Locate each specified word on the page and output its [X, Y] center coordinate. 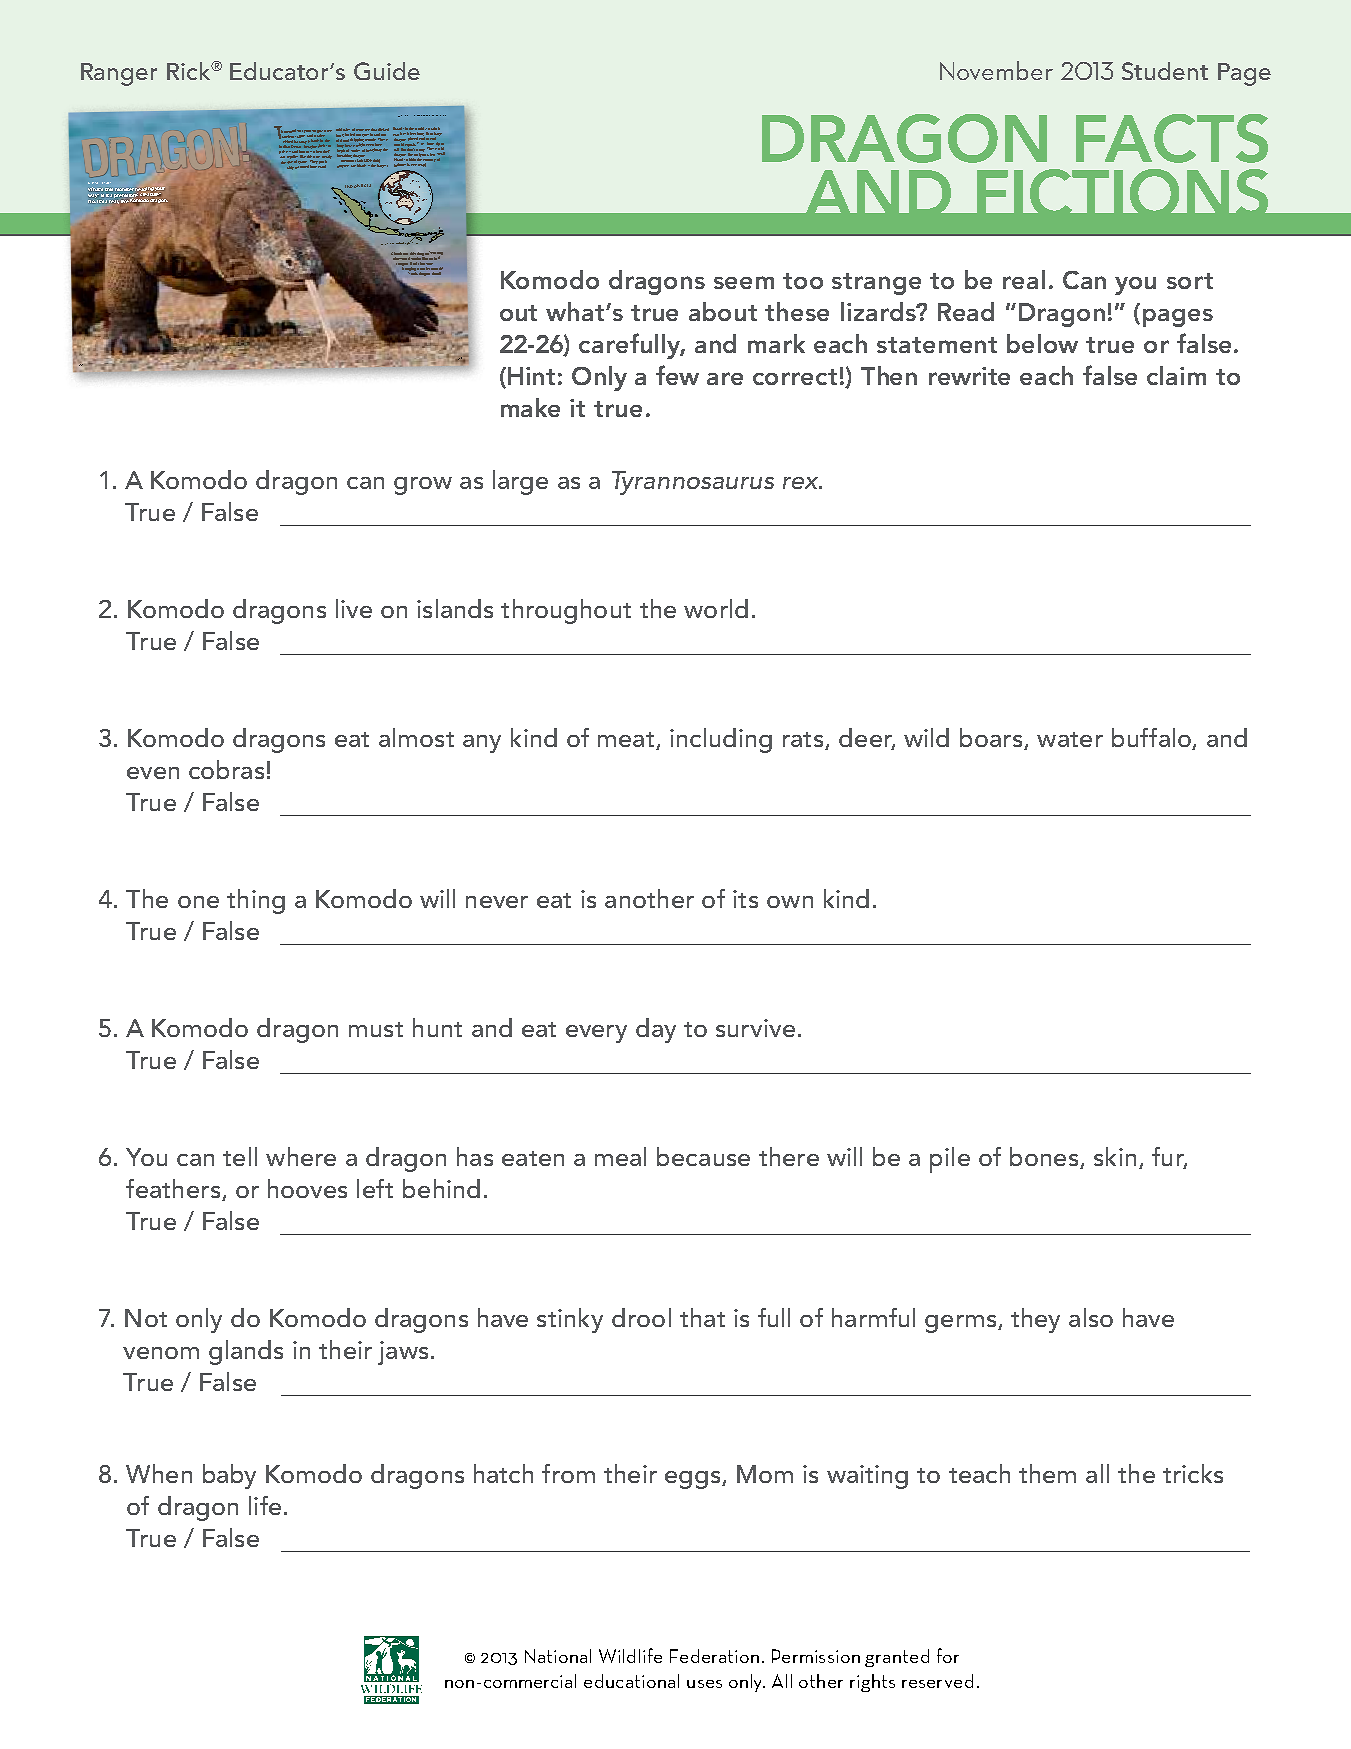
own [790, 902]
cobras [226, 769]
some [327, 131]
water [1070, 739]
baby [229, 1476]
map [422, 165]
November [996, 70]
